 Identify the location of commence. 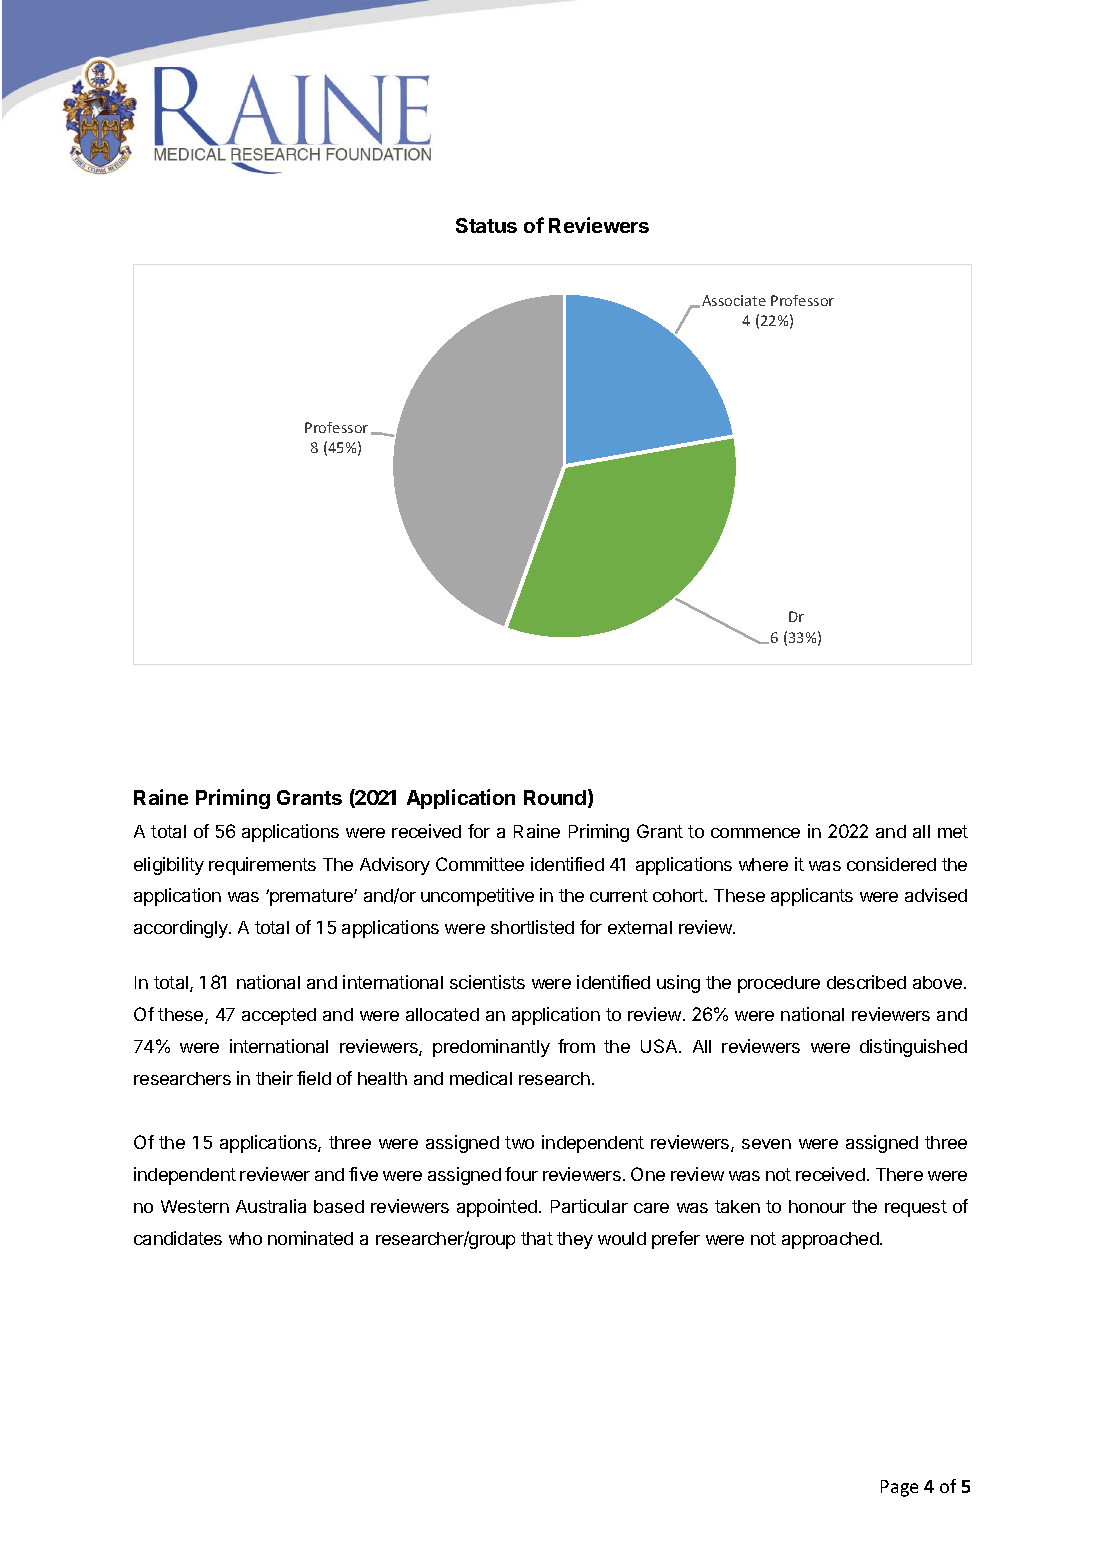
(755, 833).
